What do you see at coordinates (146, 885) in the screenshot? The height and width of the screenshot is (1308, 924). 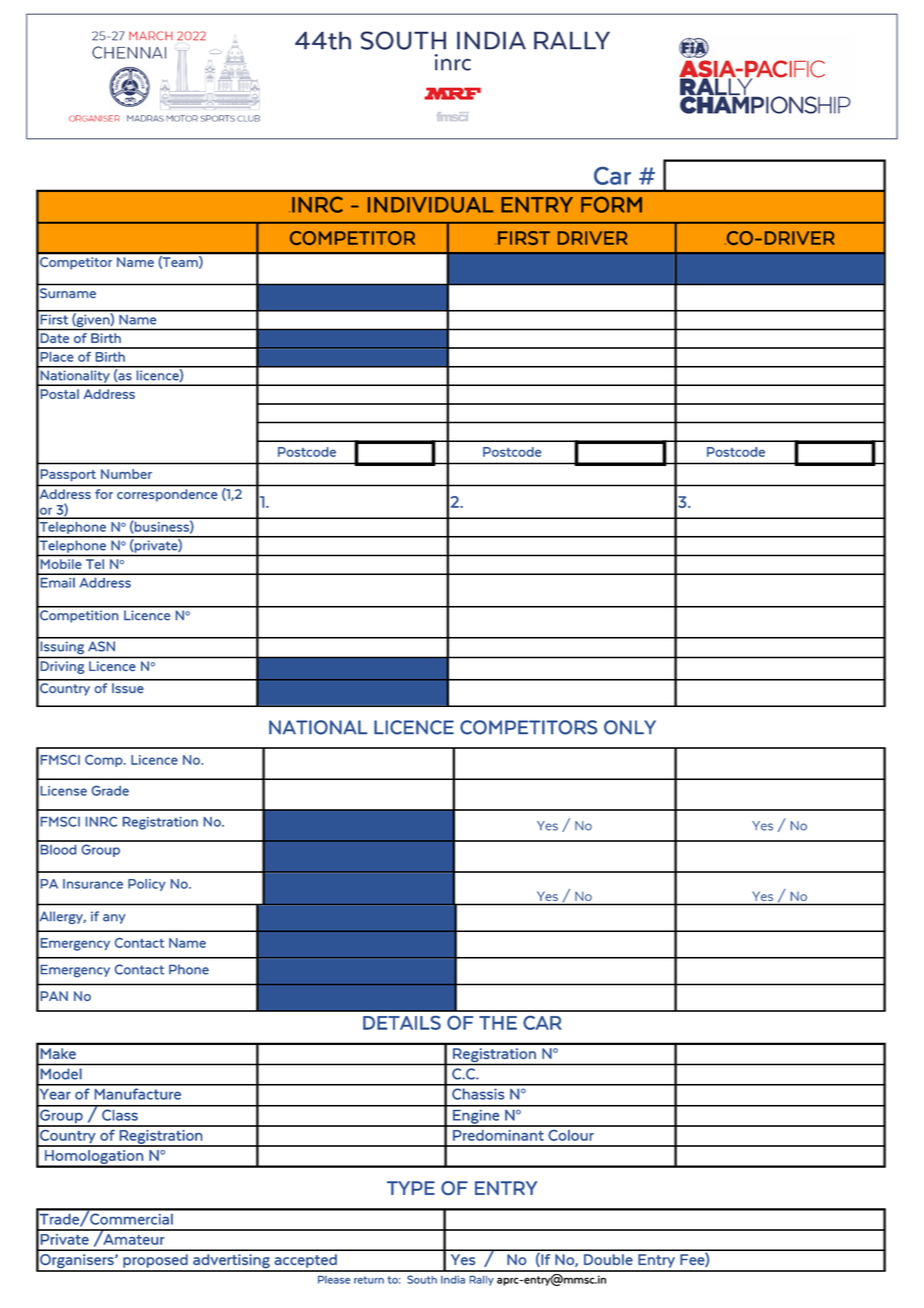 I see `Policy` at bounding box center [146, 885].
